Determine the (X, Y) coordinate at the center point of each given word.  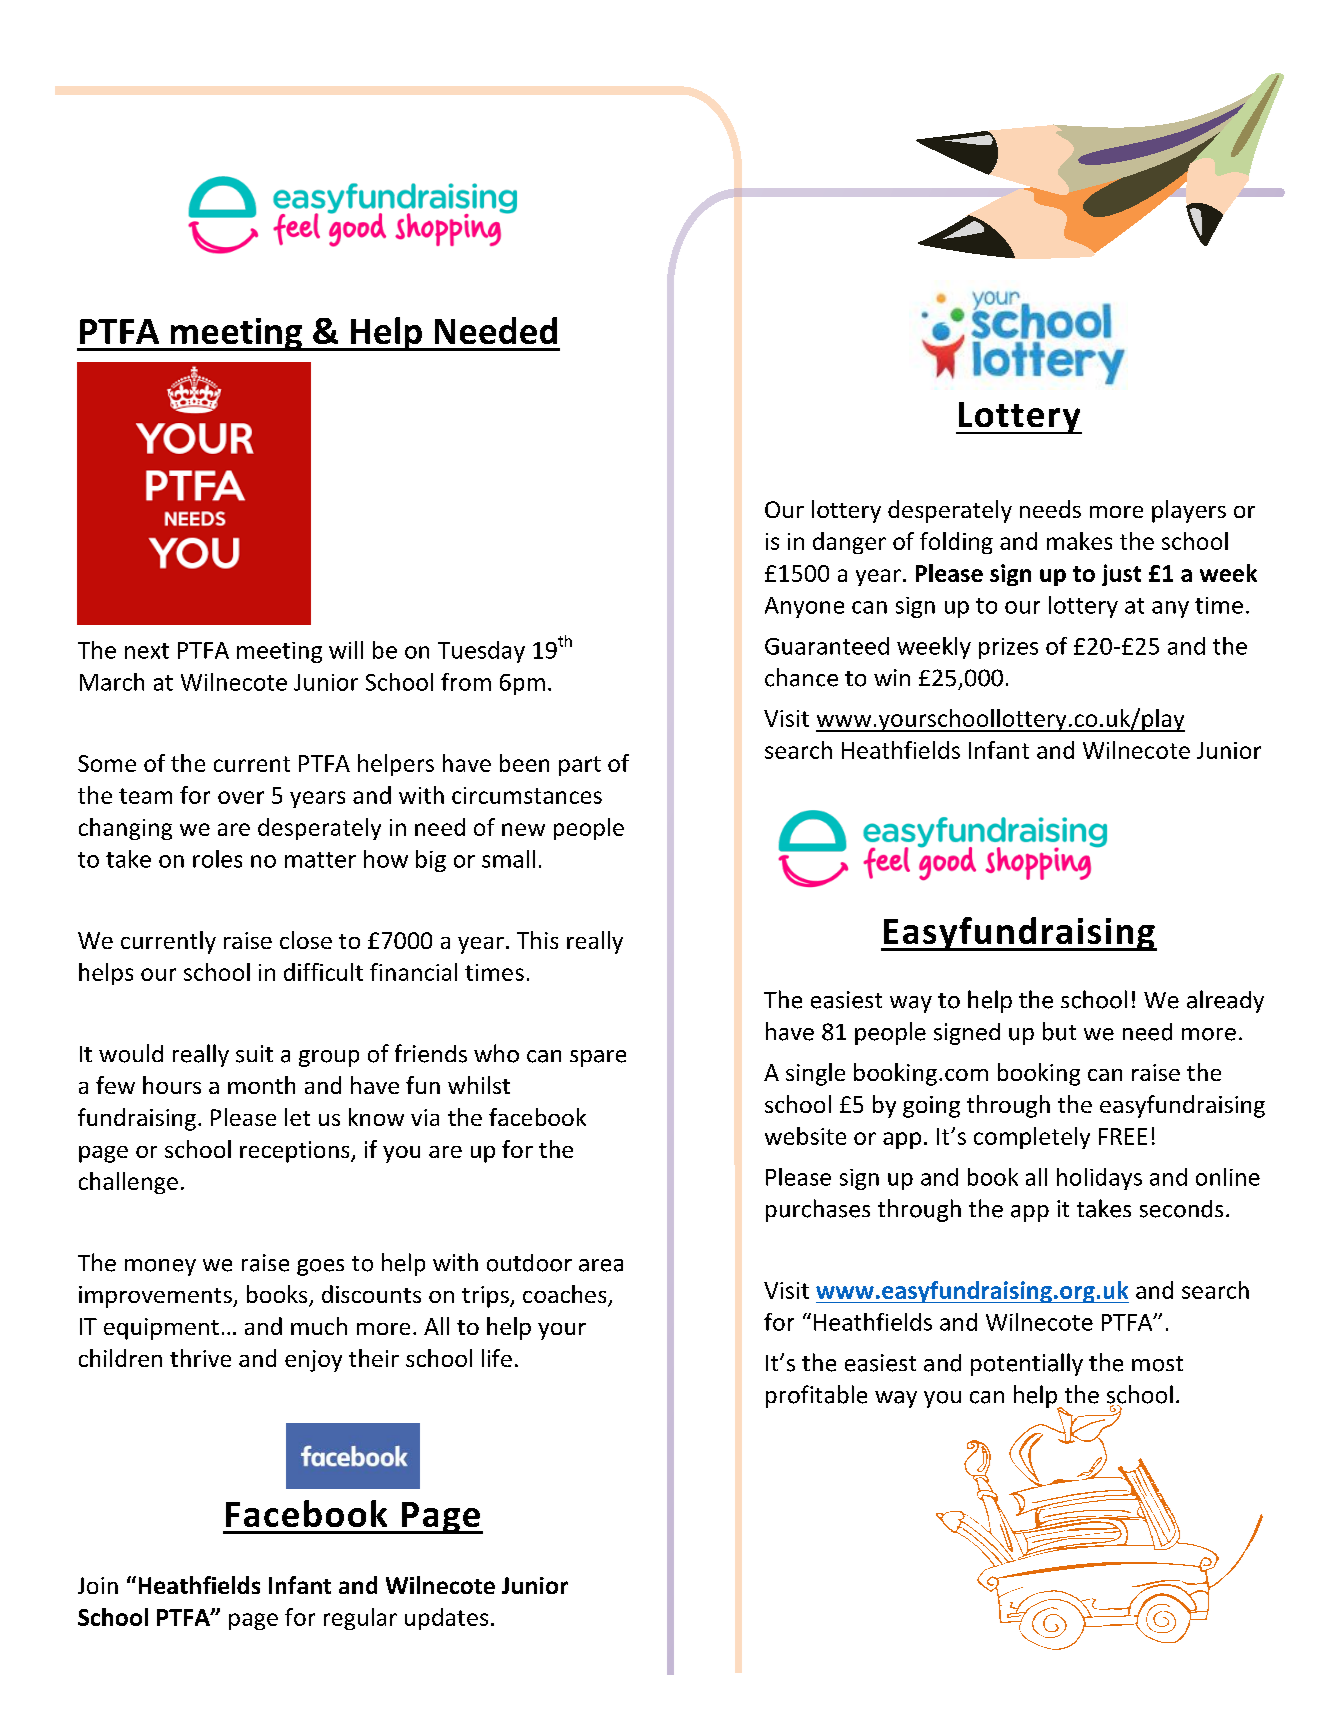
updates (446, 1619)
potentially (1027, 1364)
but (1059, 1031)
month (261, 1085)
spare (598, 1058)
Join (98, 1585)
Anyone (804, 607)
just (1121, 575)
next (147, 651)
